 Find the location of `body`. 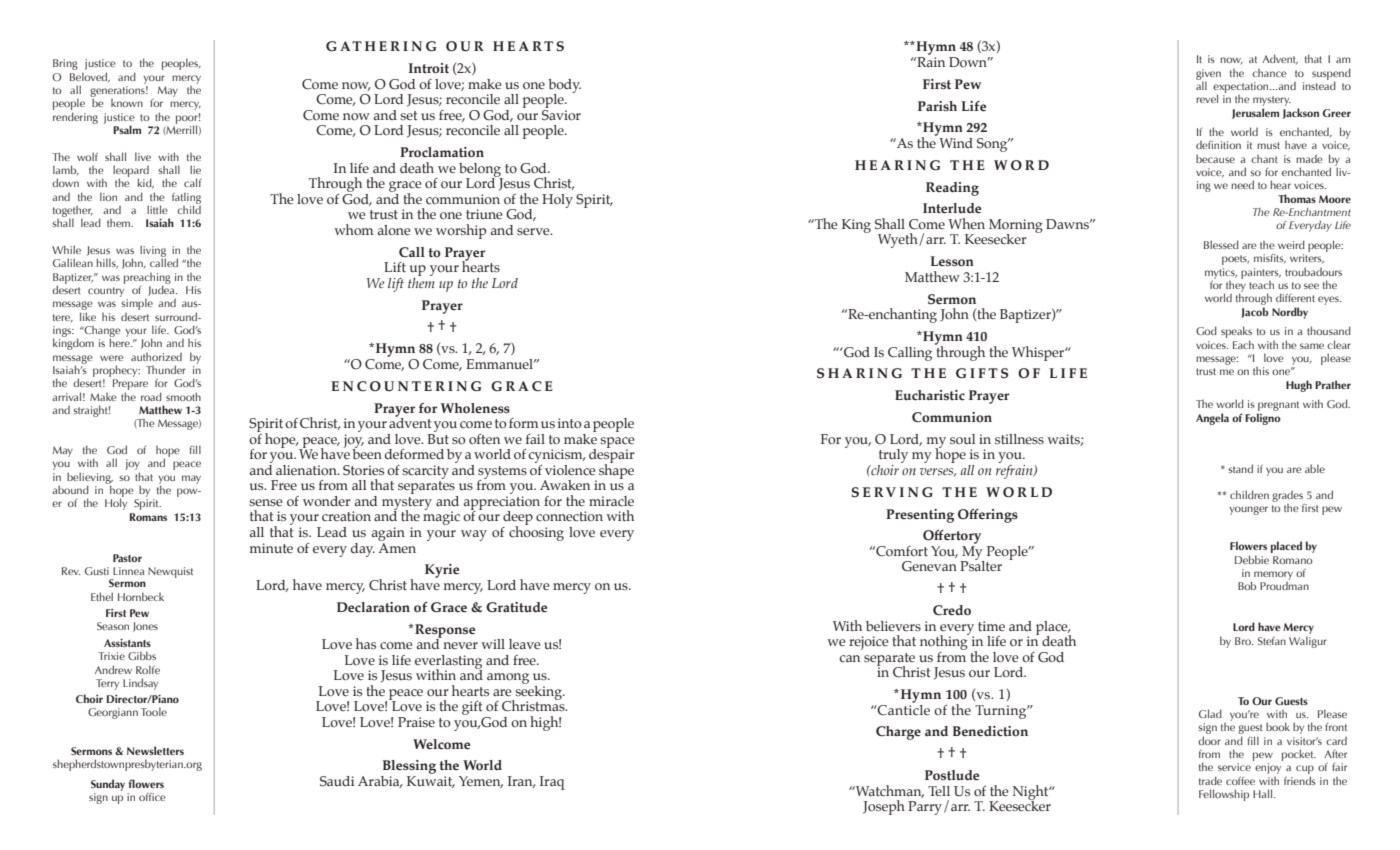

body is located at coordinates (564, 87).
